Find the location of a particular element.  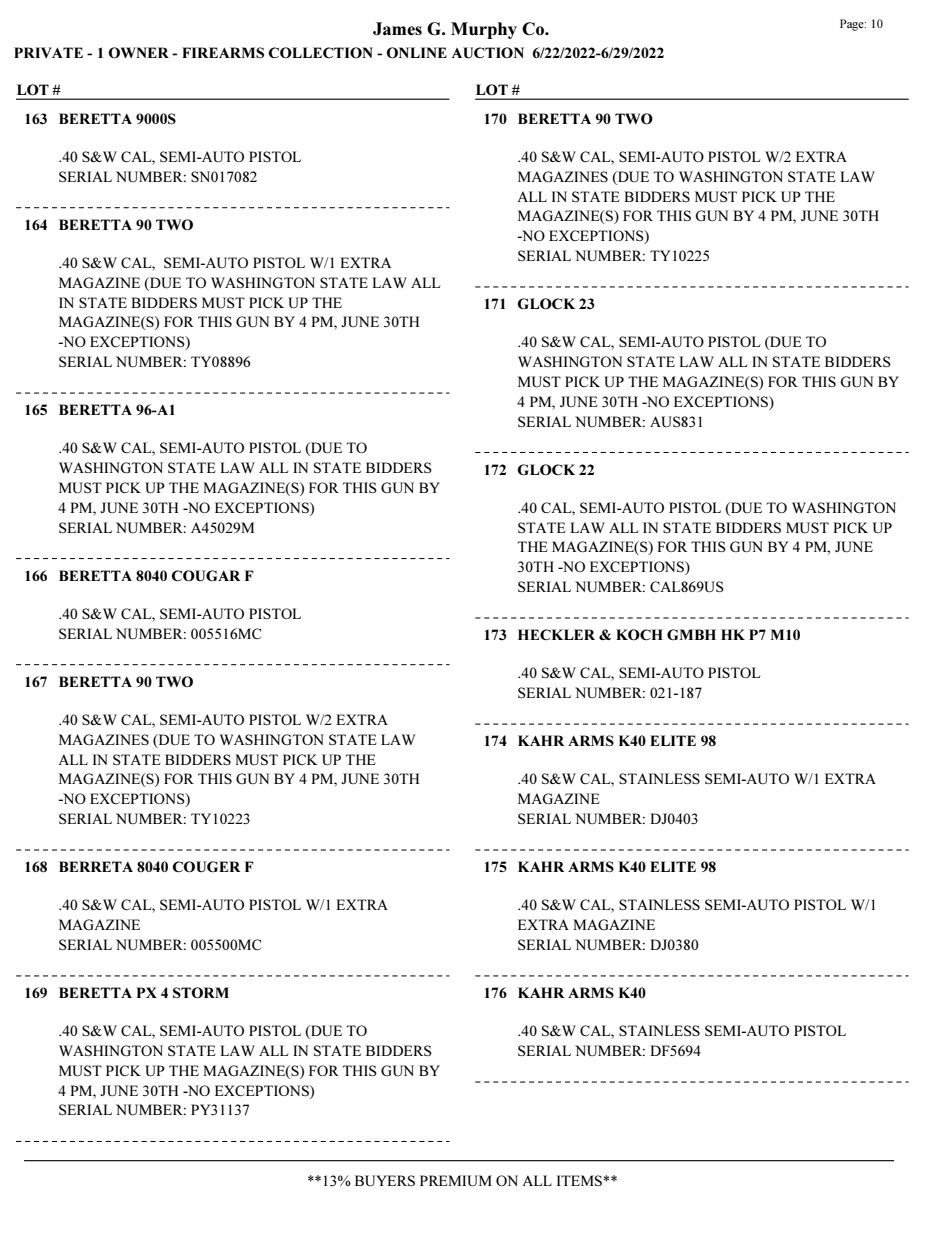

ONLINE is located at coordinates (416, 52).
